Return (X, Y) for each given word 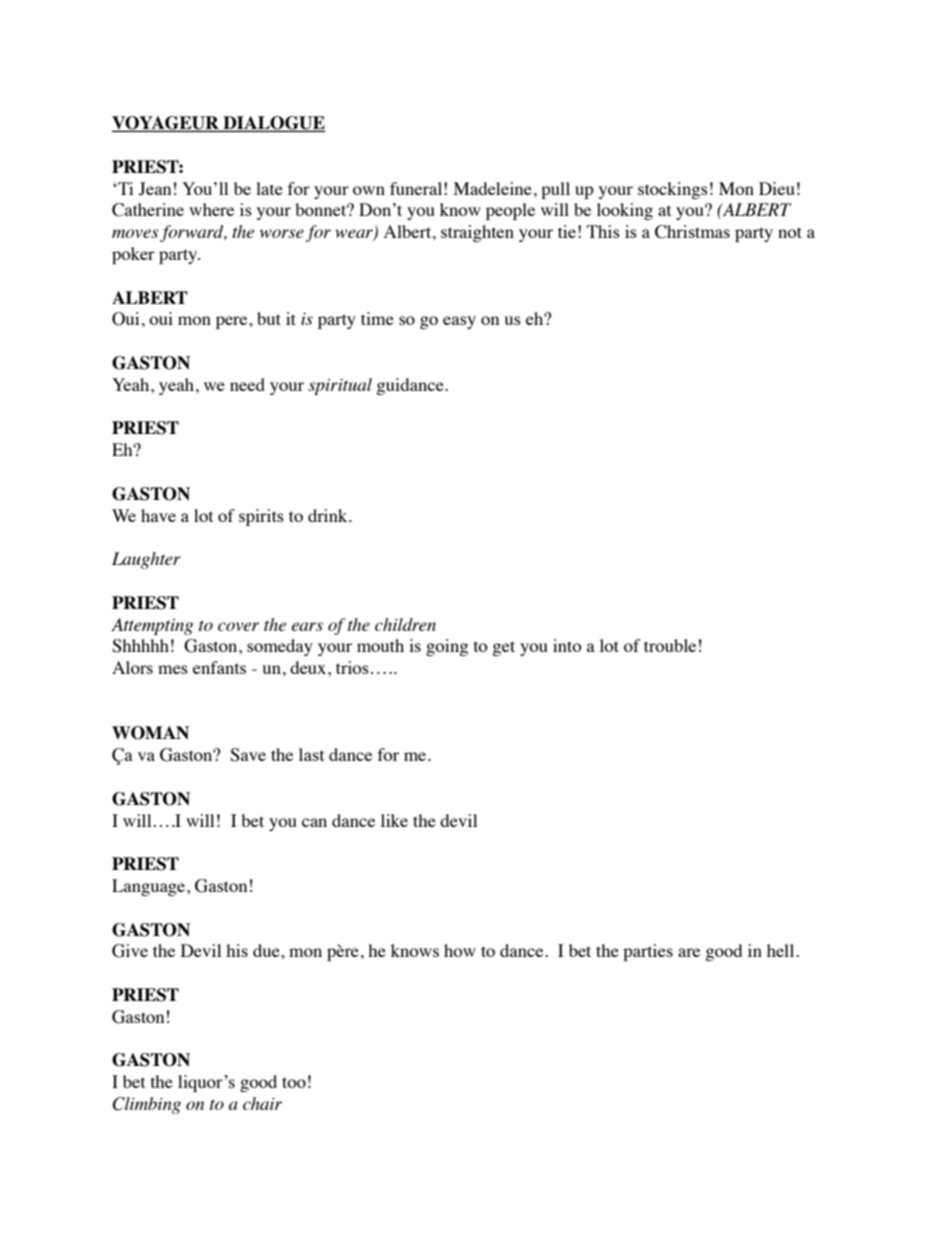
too (294, 1082)
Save (248, 755)
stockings (673, 190)
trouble (670, 645)
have (158, 515)
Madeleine (493, 188)
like (394, 820)
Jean (155, 189)
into (567, 645)
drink (329, 515)
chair (262, 1103)
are (689, 952)
